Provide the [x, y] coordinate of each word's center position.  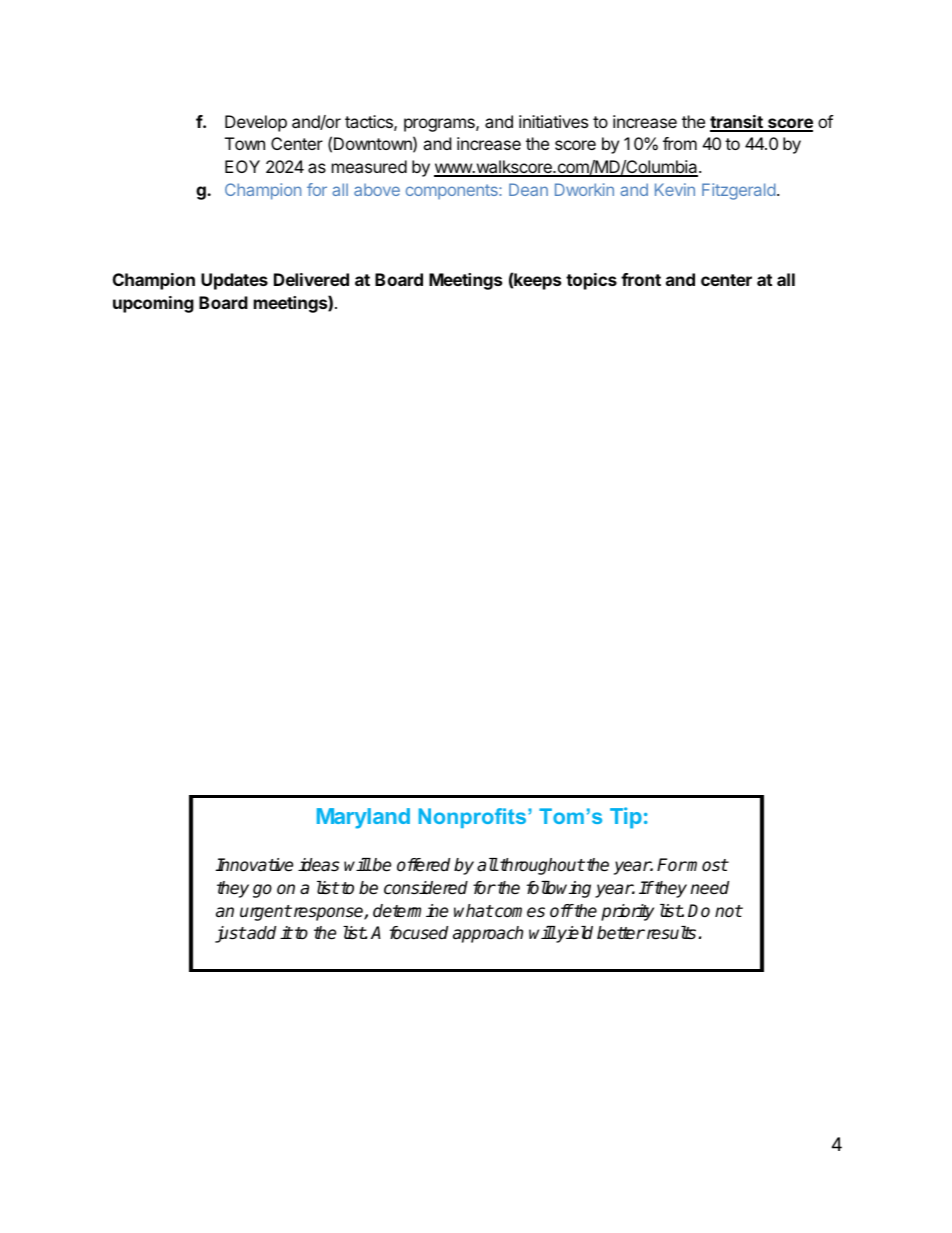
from [680, 143]
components [453, 192]
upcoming [153, 304]
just [230, 934]
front [641, 279]
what [473, 911]
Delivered [311, 279]
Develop [256, 123]
